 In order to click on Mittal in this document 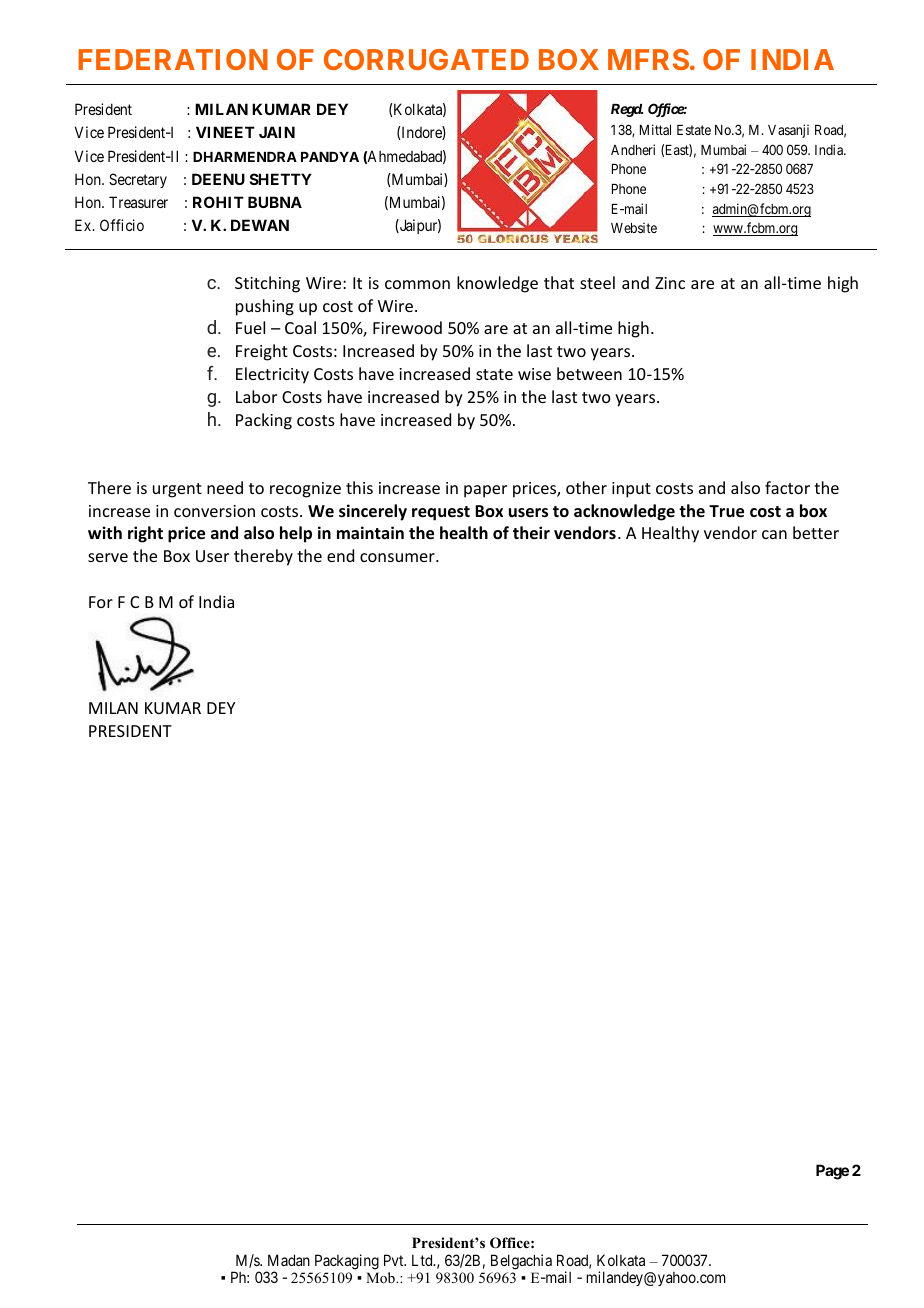, I will do `click(655, 129)`.
